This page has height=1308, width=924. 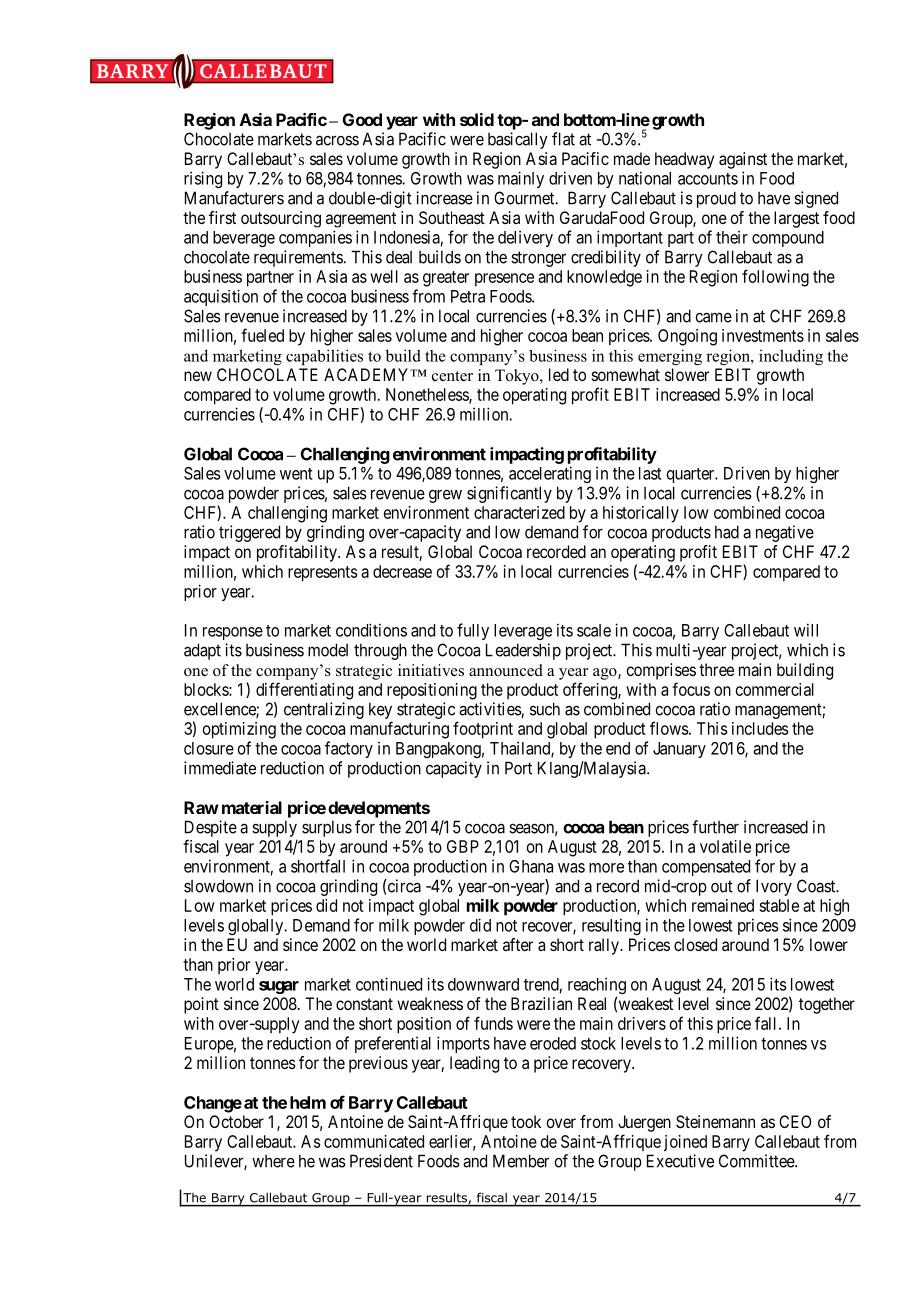 What do you see at coordinates (252, 807) in the page?
I see `material` at bounding box center [252, 807].
